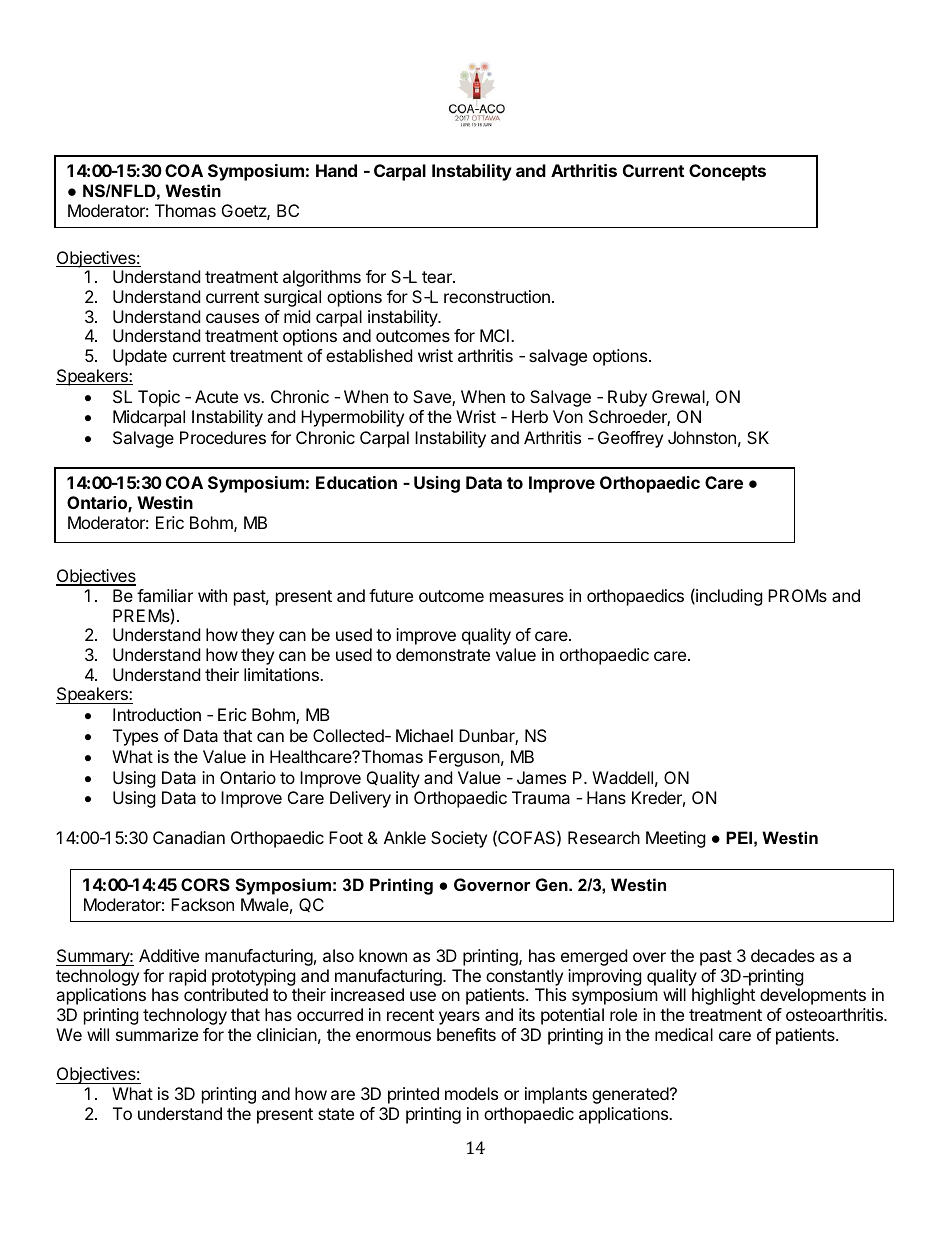 This image has height=1233, width=952. Describe the element at coordinates (727, 172) in the image. I see `Concepts` at that location.
